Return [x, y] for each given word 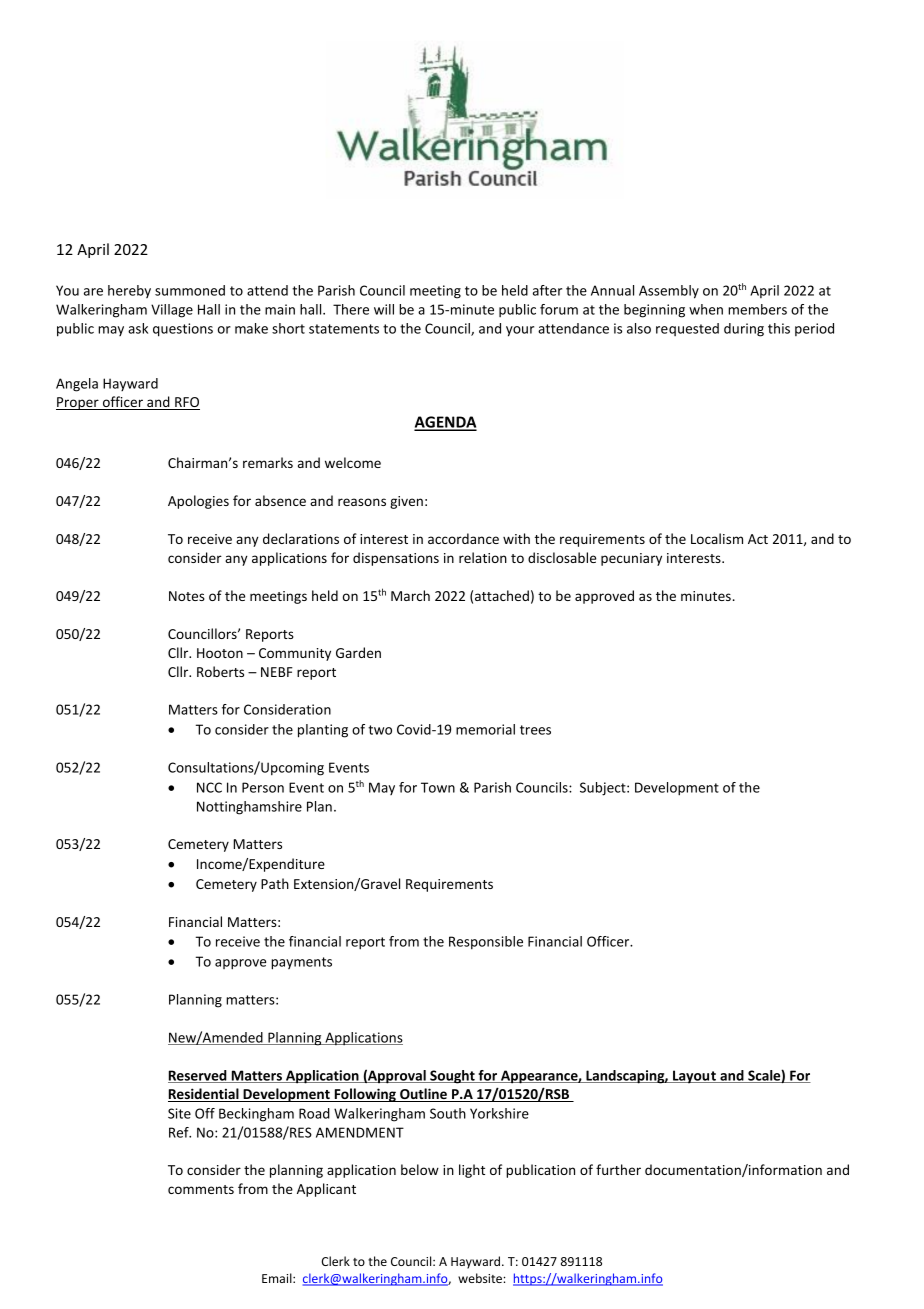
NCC [209, 787]
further [618, 1169]
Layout [694, 1077]
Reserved [198, 1076]
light [472, 1171]
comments [201, 1189]
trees [535, 730]
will [384, 309]
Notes [187, 596]
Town [438, 787]
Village [172, 311]
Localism [717, 538]
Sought [452, 1077]
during [744, 330]
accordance [463, 538]
